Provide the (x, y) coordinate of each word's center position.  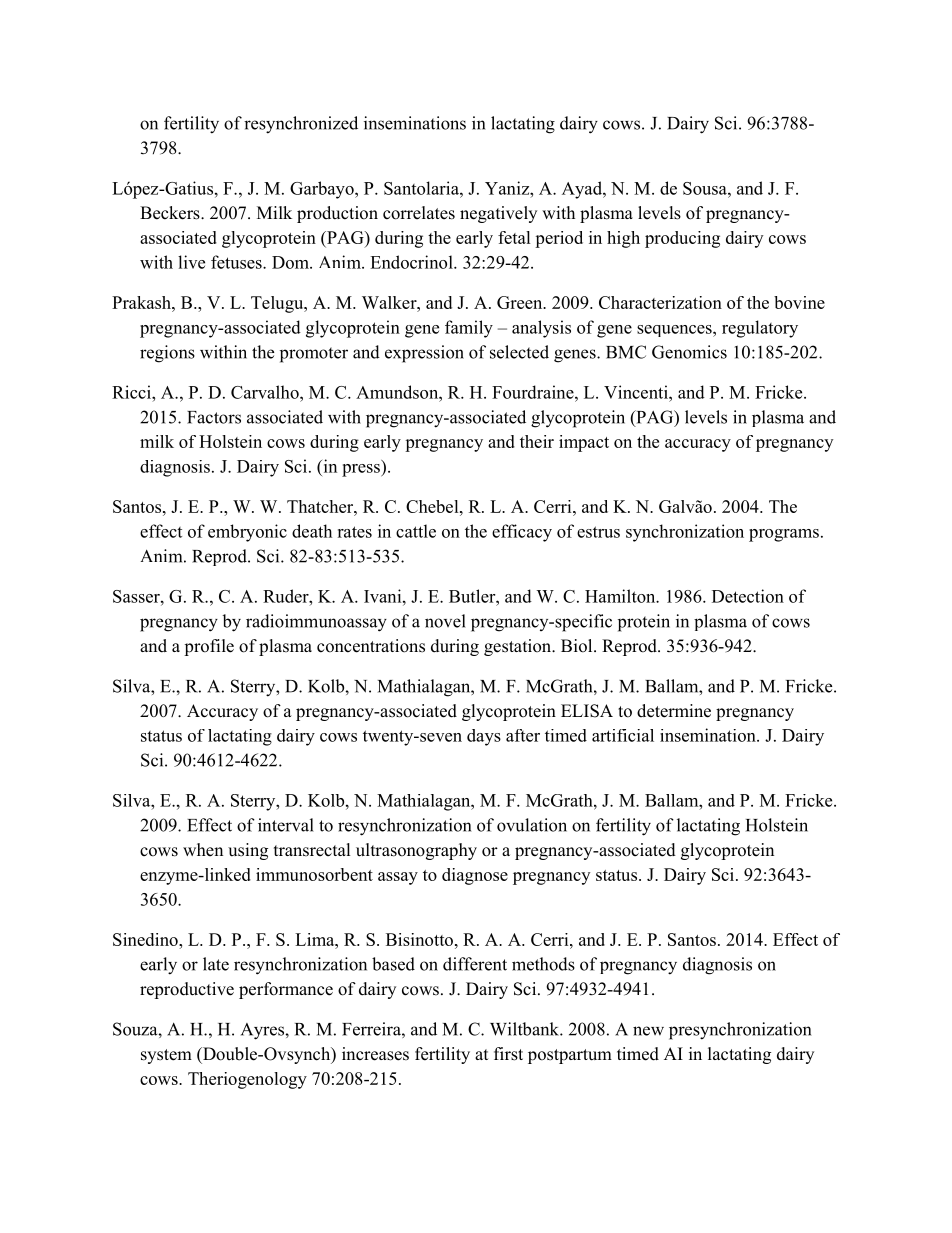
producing (682, 239)
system (166, 1056)
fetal (514, 237)
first (508, 1054)
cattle (416, 531)
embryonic (247, 533)
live (191, 262)
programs (784, 535)
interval (286, 825)
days (484, 737)
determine (674, 711)
